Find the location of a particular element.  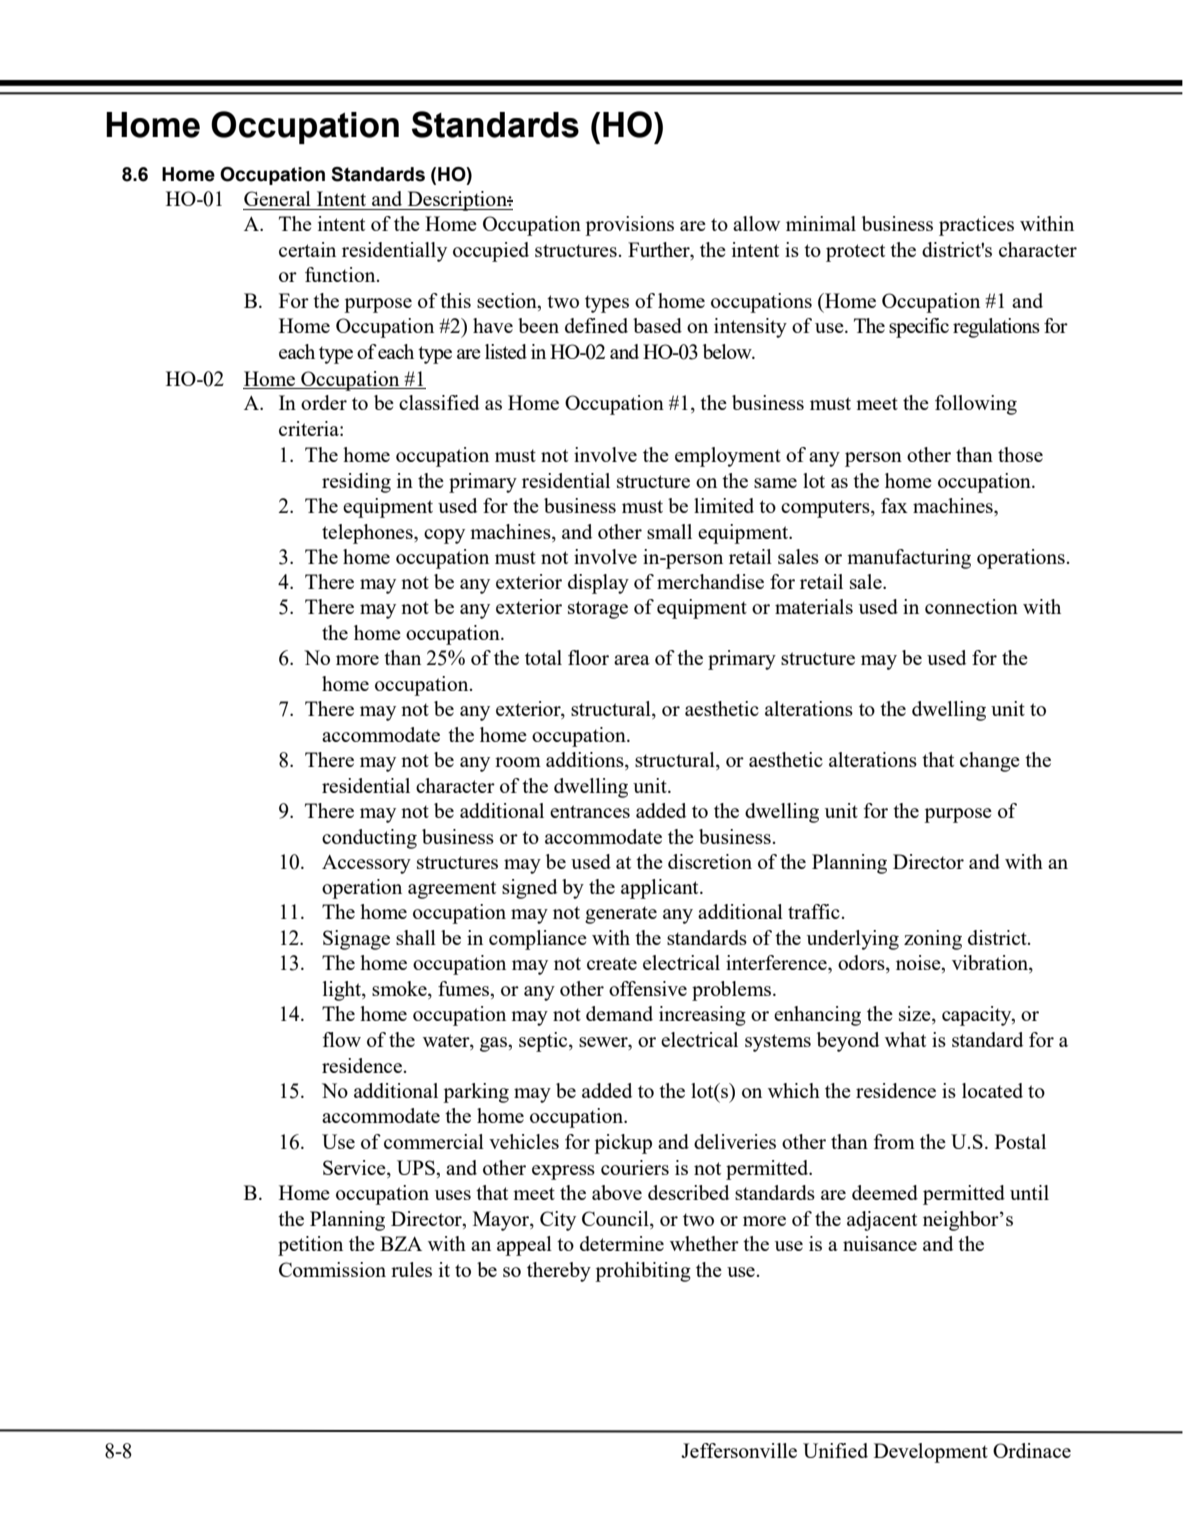

Further is located at coordinates (660, 249).
